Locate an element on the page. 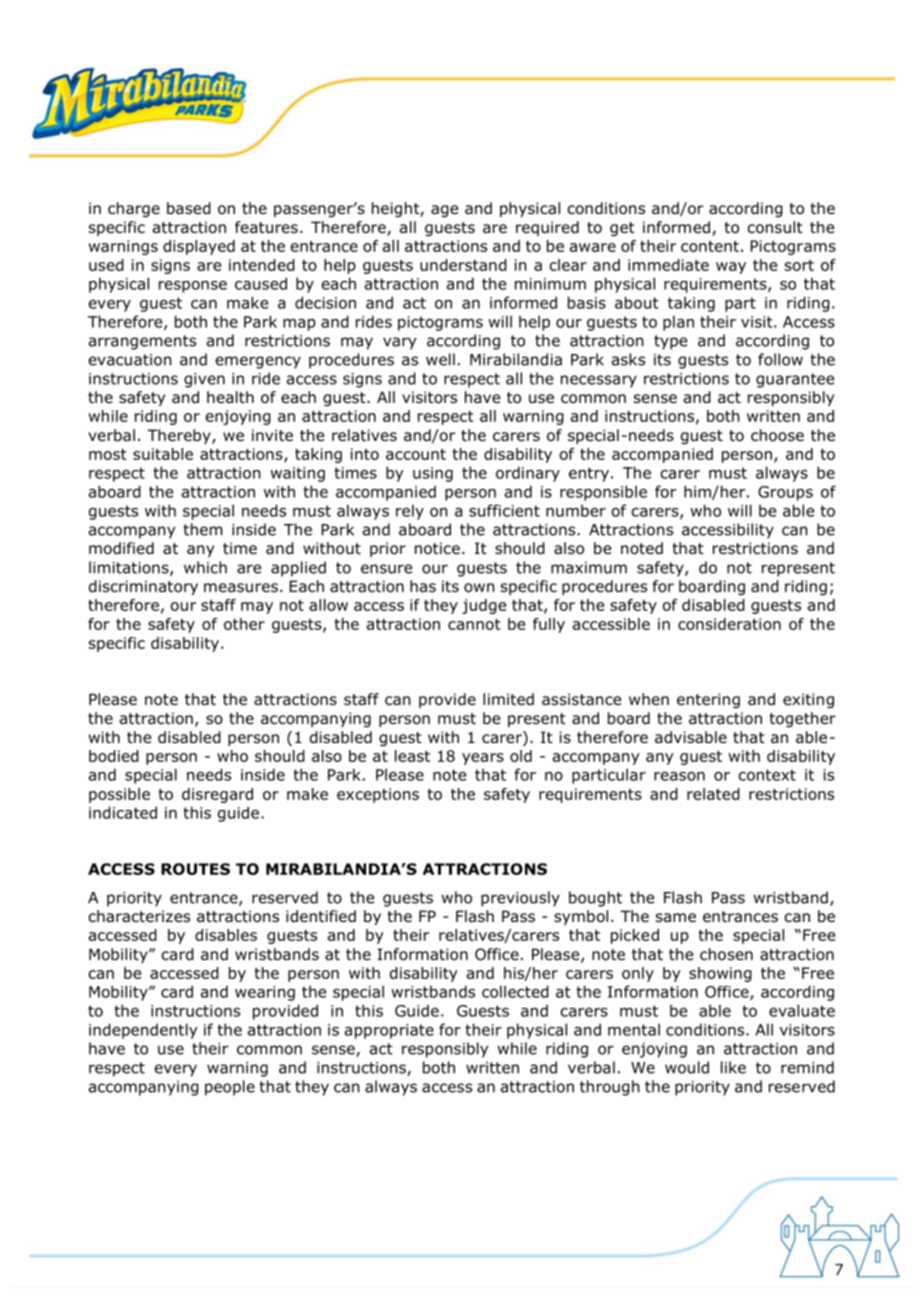 The height and width of the page is (1309, 924). content is located at coordinates (710, 246).
